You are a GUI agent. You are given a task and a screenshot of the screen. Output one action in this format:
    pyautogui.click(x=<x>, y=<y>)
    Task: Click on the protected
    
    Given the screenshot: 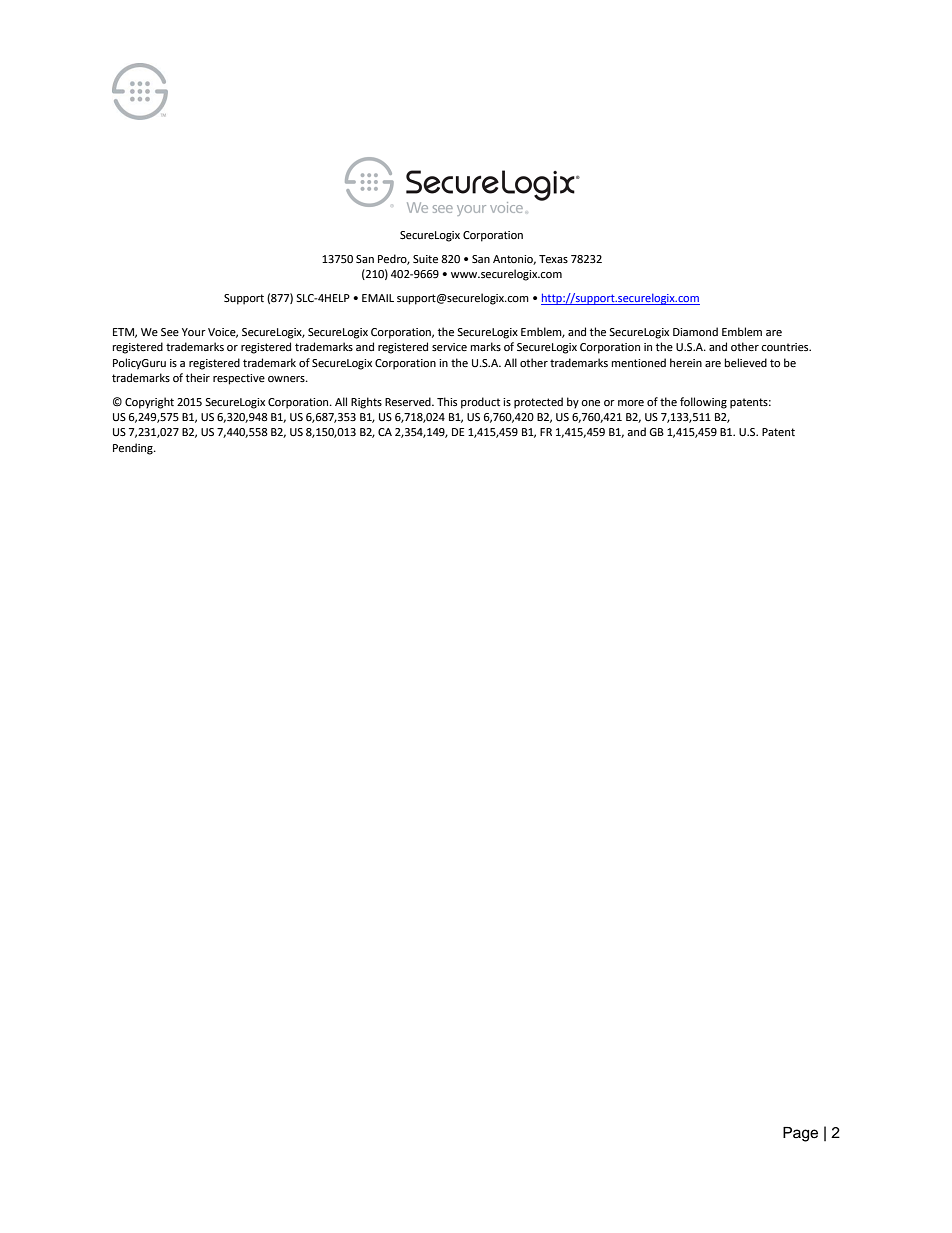 What is the action you would take?
    pyautogui.click(x=538, y=403)
